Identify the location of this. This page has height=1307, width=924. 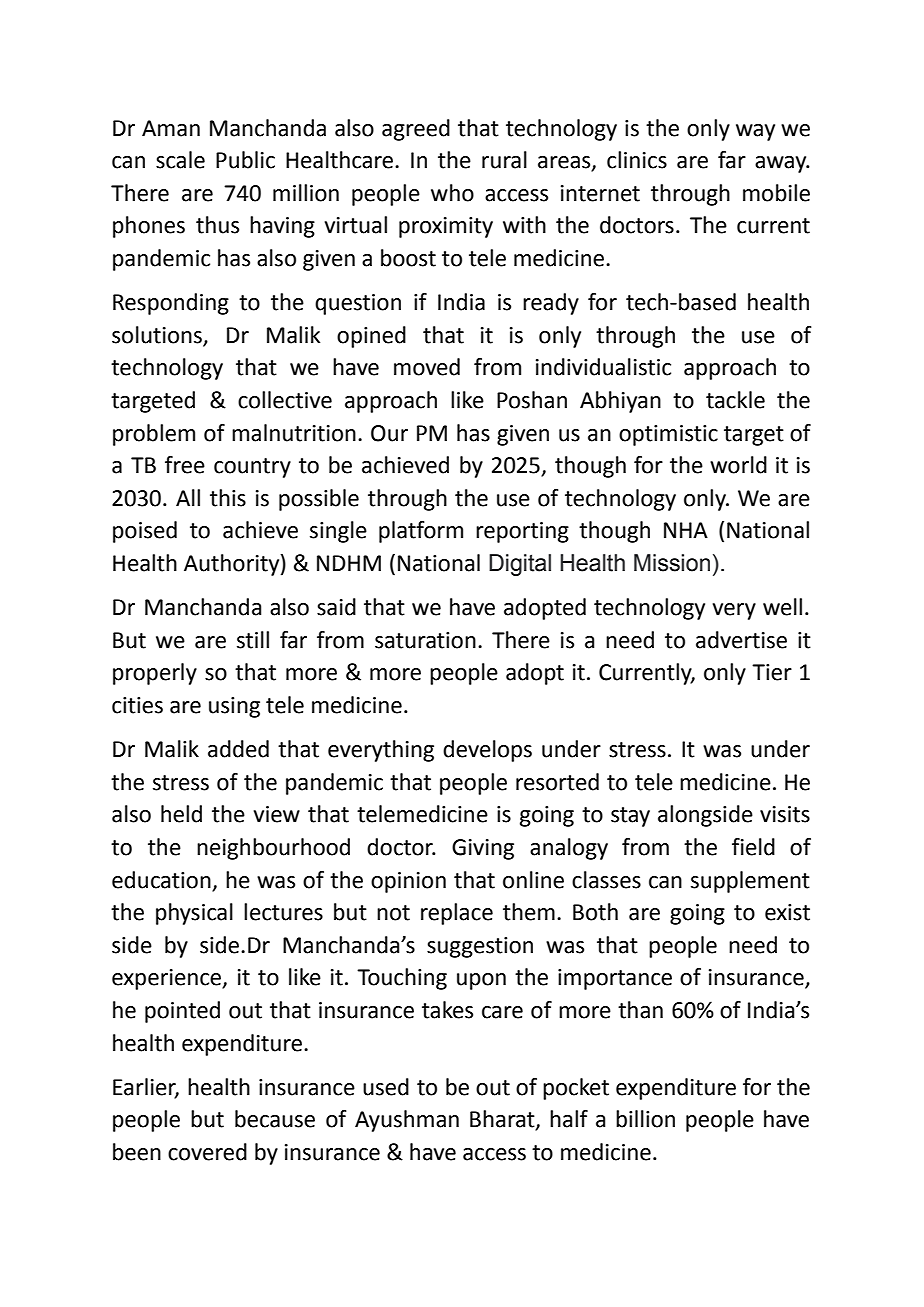
(228, 498).
